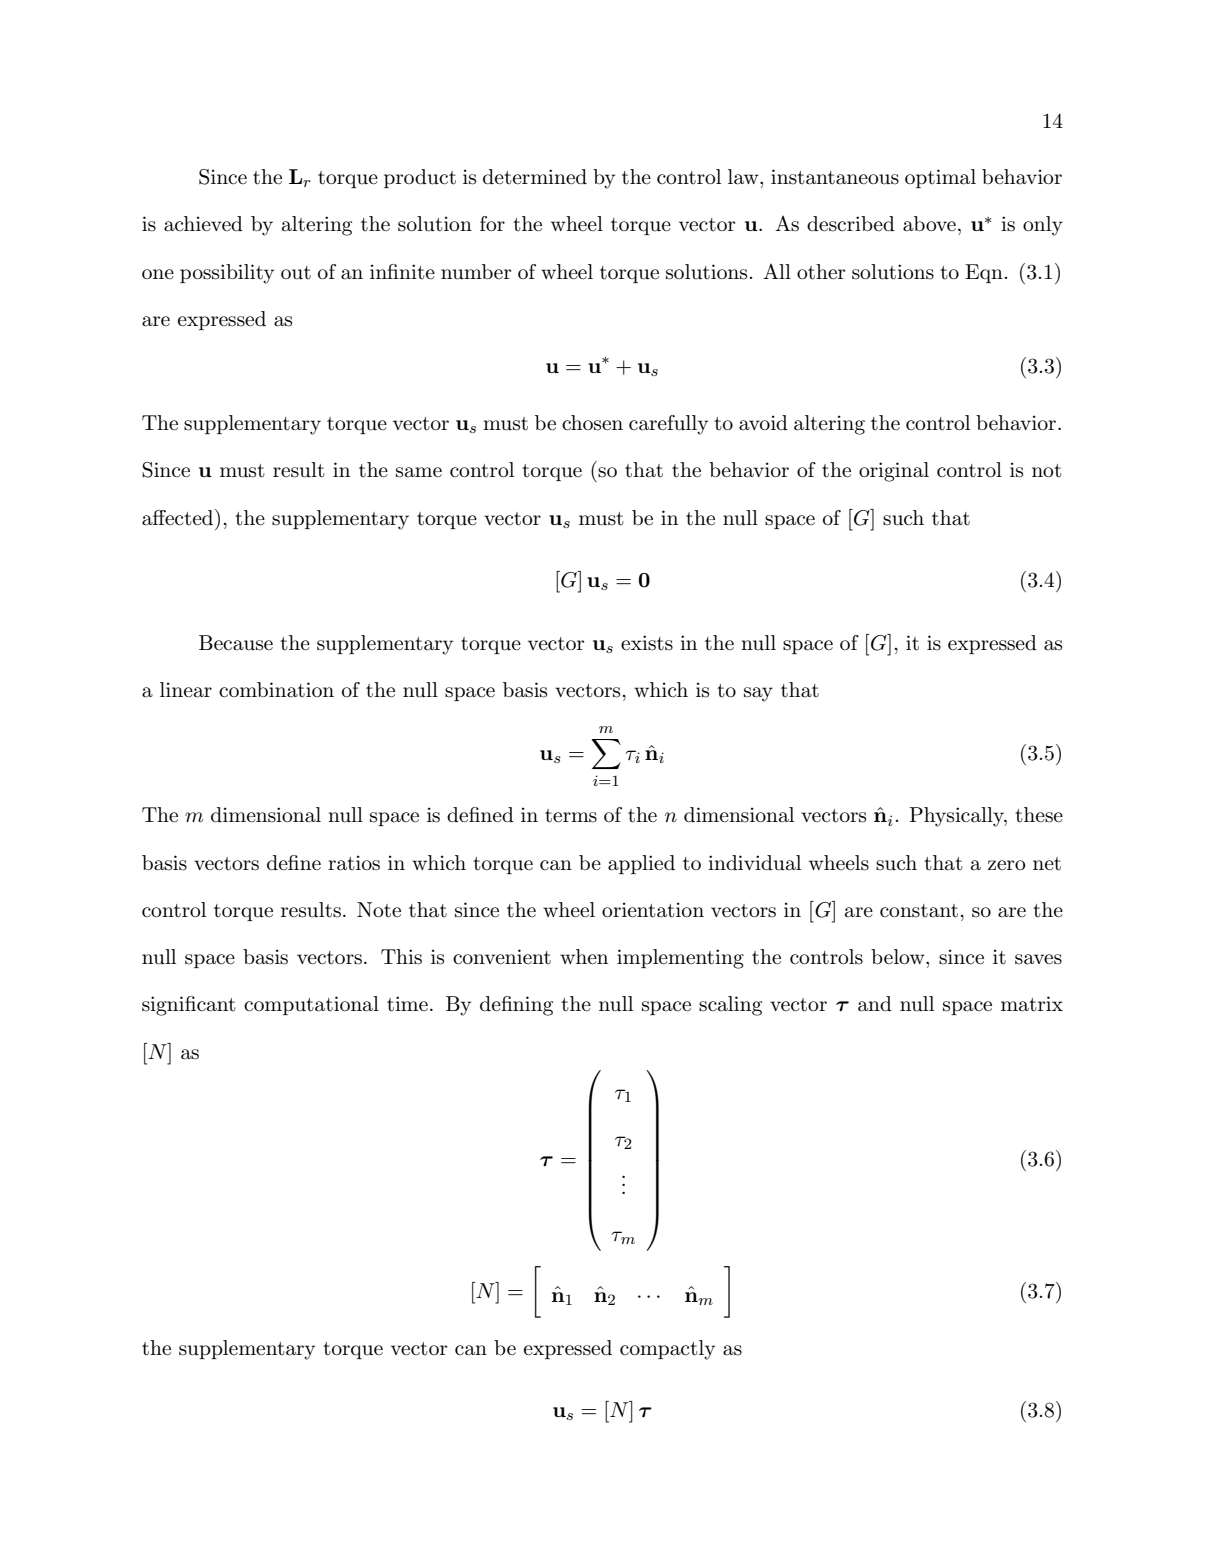 This screenshot has width=1205, height=1559. Describe the element at coordinates (1039, 815) in the screenshot. I see `these` at that location.
